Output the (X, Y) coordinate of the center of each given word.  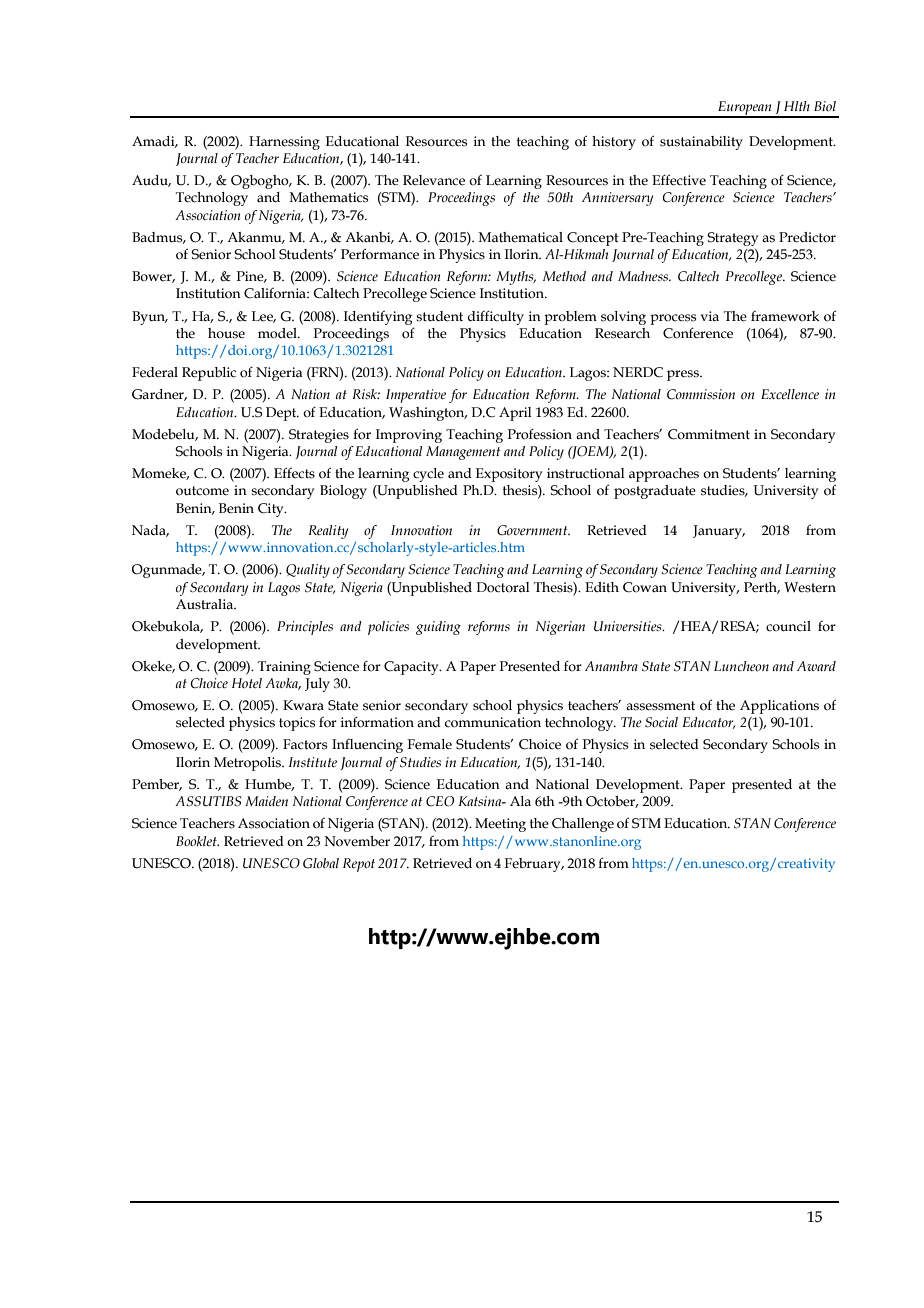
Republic (209, 374)
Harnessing (284, 143)
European (745, 109)
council (788, 626)
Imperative (416, 396)
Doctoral (503, 587)
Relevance (434, 180)
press (684, 375)
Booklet (197, 841)
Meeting (500, 825)
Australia (206, 604)
